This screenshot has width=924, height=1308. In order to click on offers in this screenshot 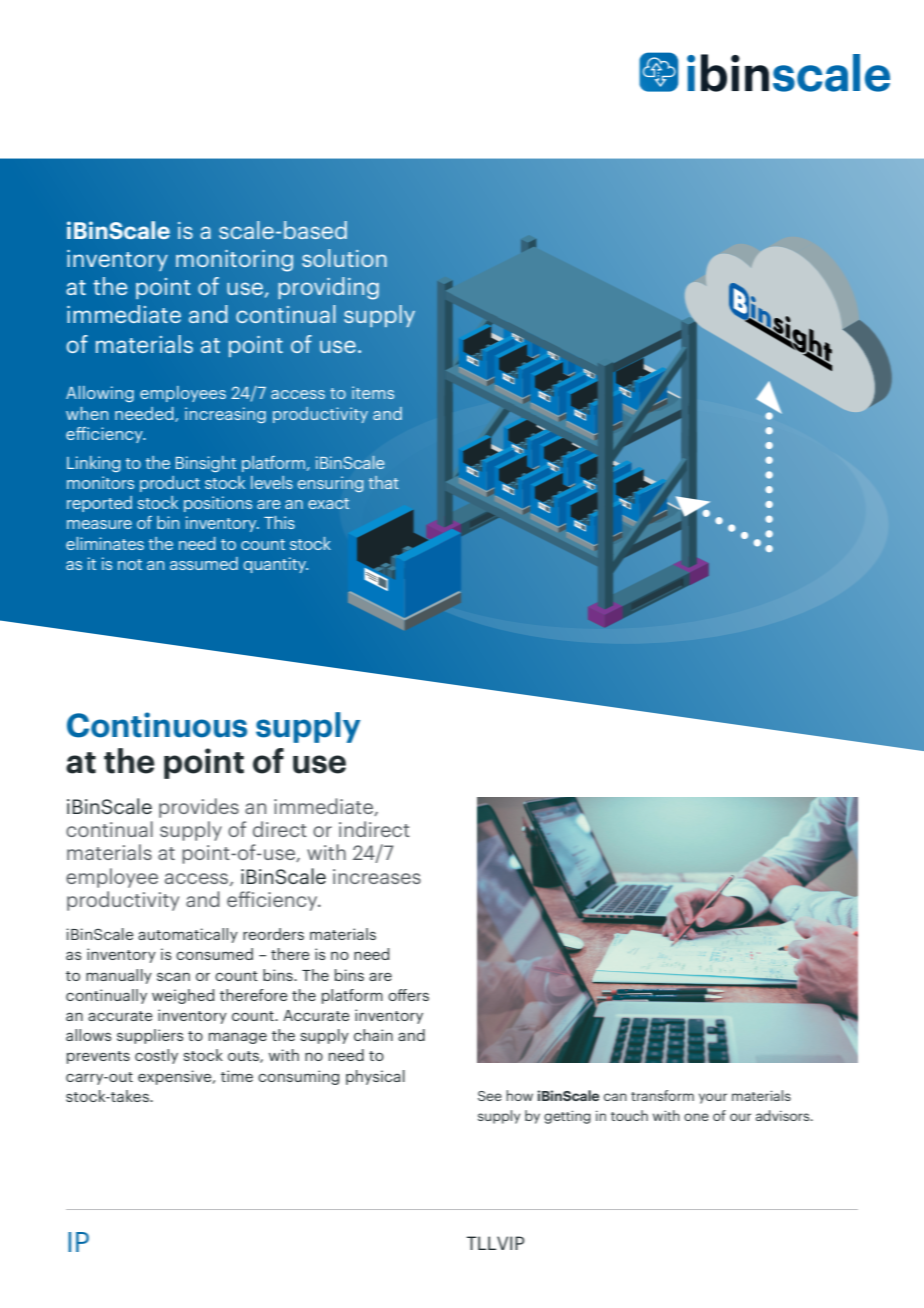, I will do `click(408, 995)`.
